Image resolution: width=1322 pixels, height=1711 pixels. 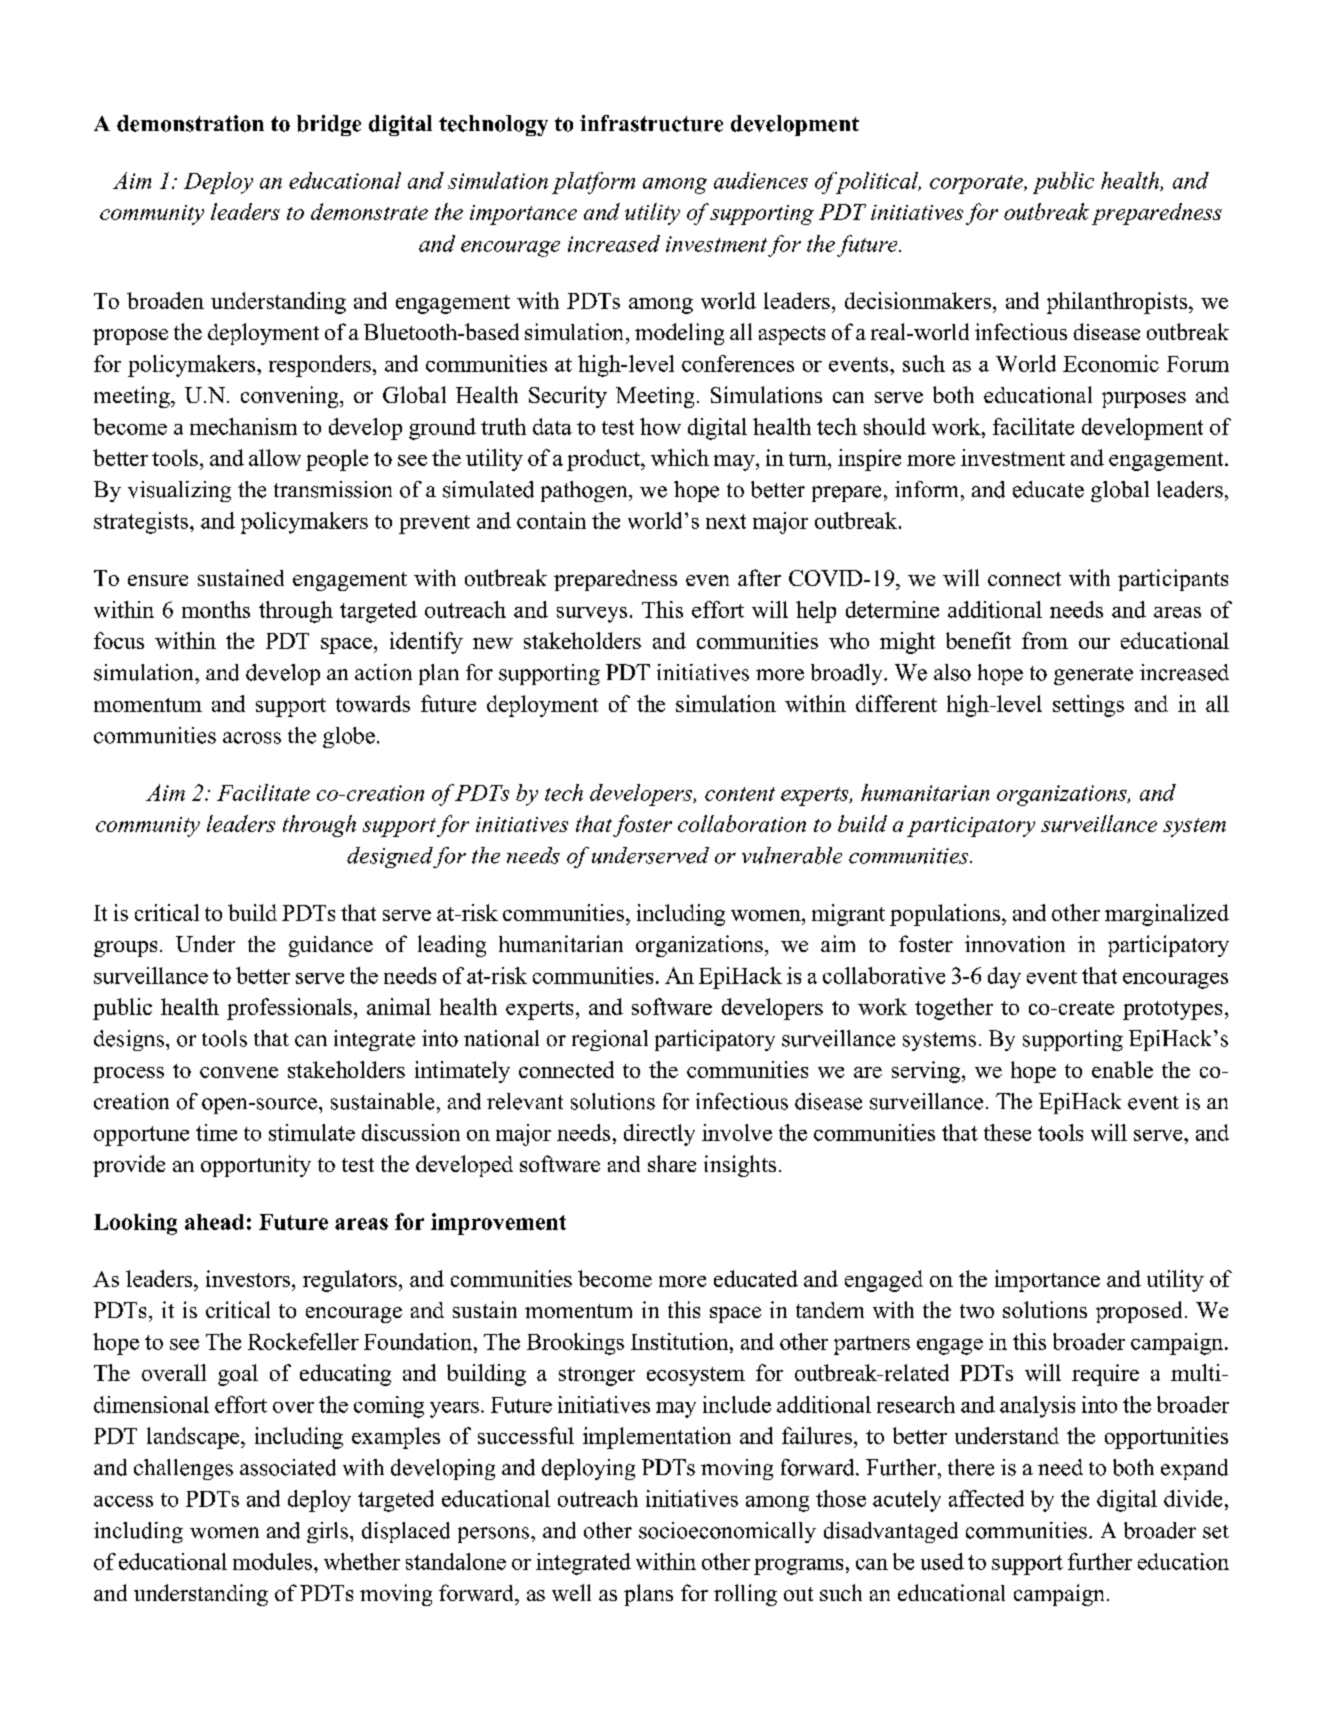 What do you see at coordinates (571, 1592) in the page?
I see `well` at bounding box center [571, 1592].
